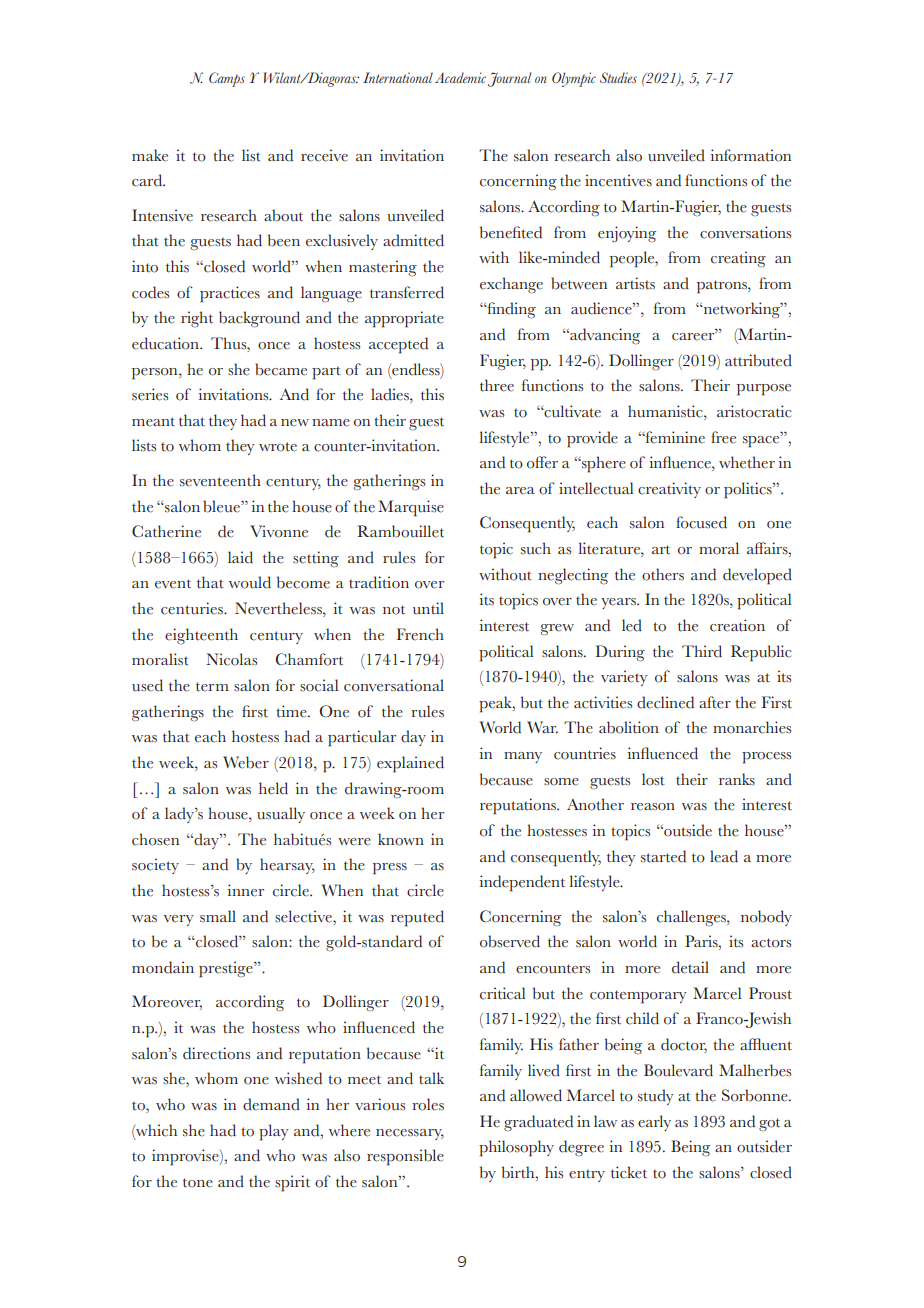  What do you see at coordinates (751, 155) in the screenshot?
I see `information` at bounding box center [751, 155].
